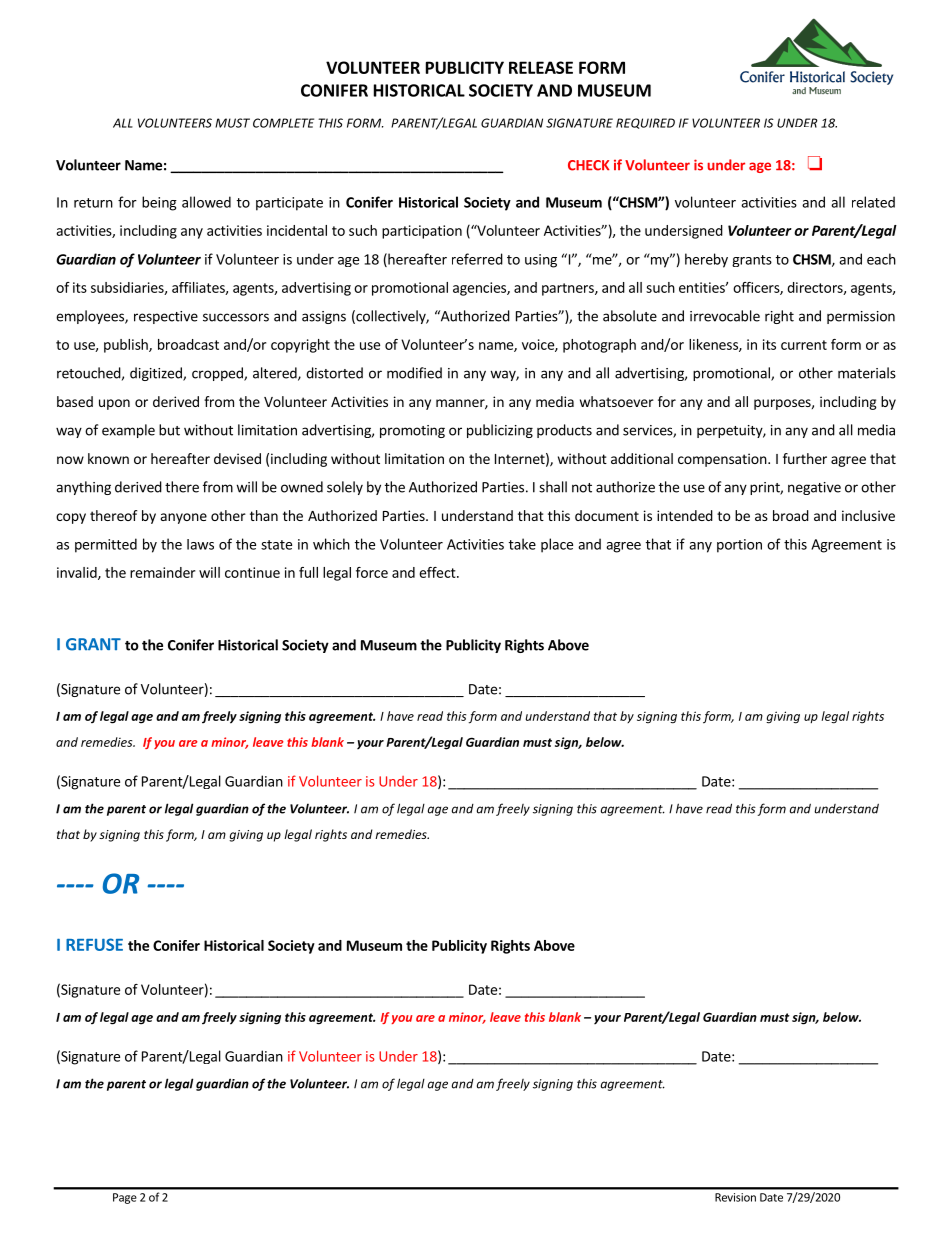 Image resolution: width=952 pixels, height=1233 pixels. I want to click on effect, so click(438, 572).
